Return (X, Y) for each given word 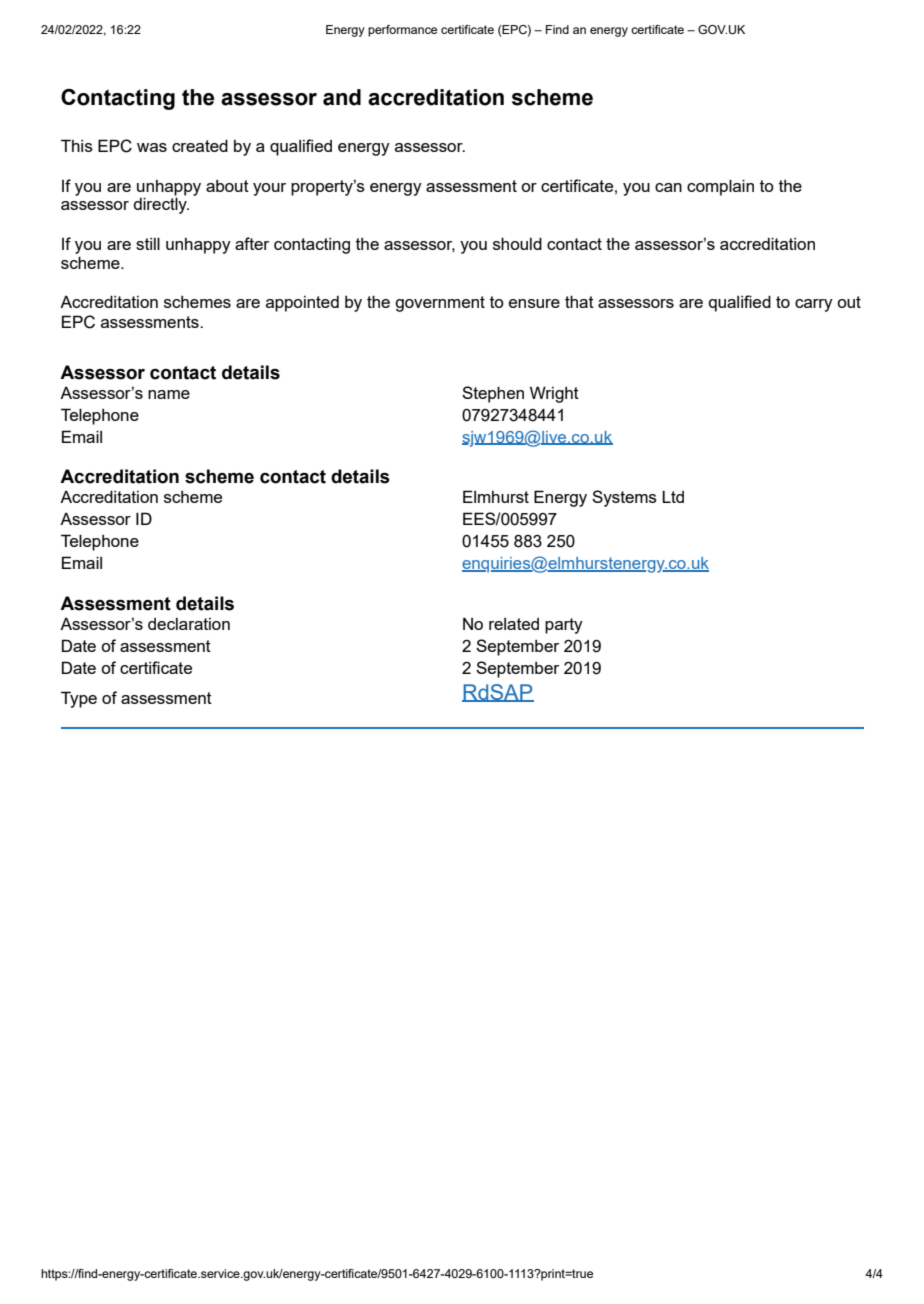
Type (79, 699)
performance (402, 31)
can (668, 187)
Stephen (493, 394)
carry (814, 305)
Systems (624, 498)
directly (161, 204)
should (517, 243)
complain (720, 187)
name (169, 394)
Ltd (673, 496)
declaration (189, 624)
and (342, 97)
